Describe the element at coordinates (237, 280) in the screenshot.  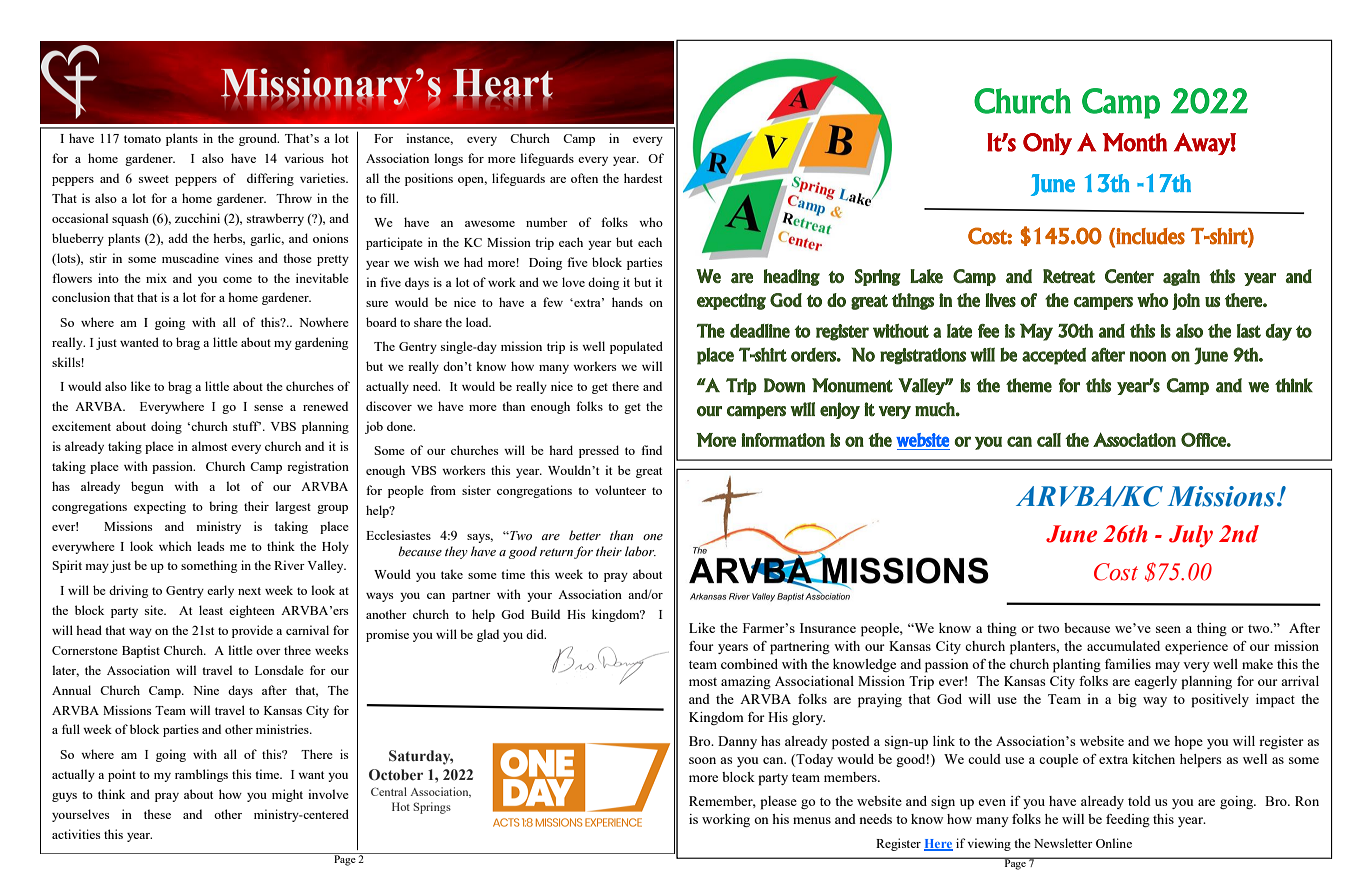
I see `come` at that location.
